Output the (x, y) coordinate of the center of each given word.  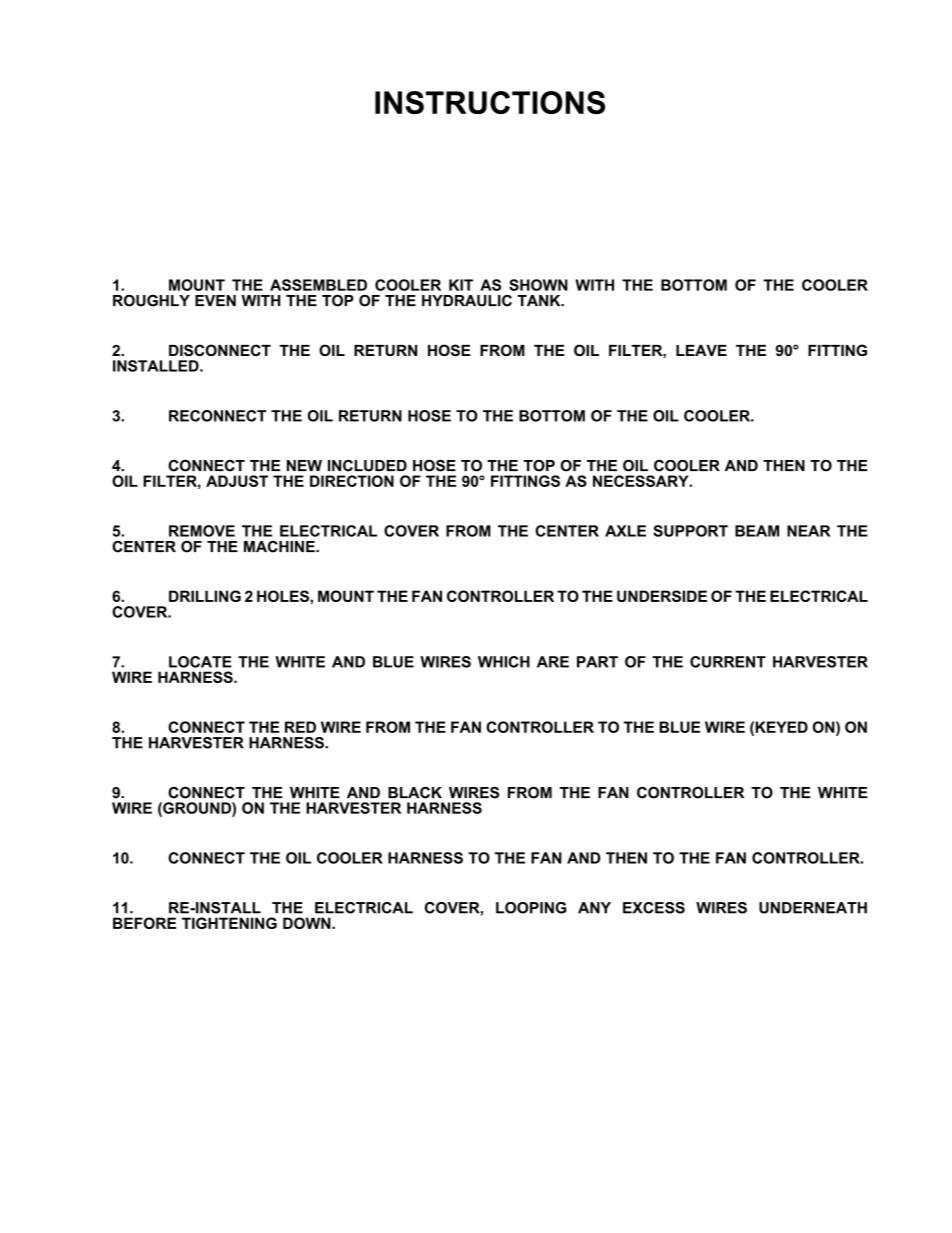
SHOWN (538, 285)
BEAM (757, 531)
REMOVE (202, 531)
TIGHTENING (229, 923)
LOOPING (531, 908)
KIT (461, 285)
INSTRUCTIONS (490, 102)
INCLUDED (367, 466)
